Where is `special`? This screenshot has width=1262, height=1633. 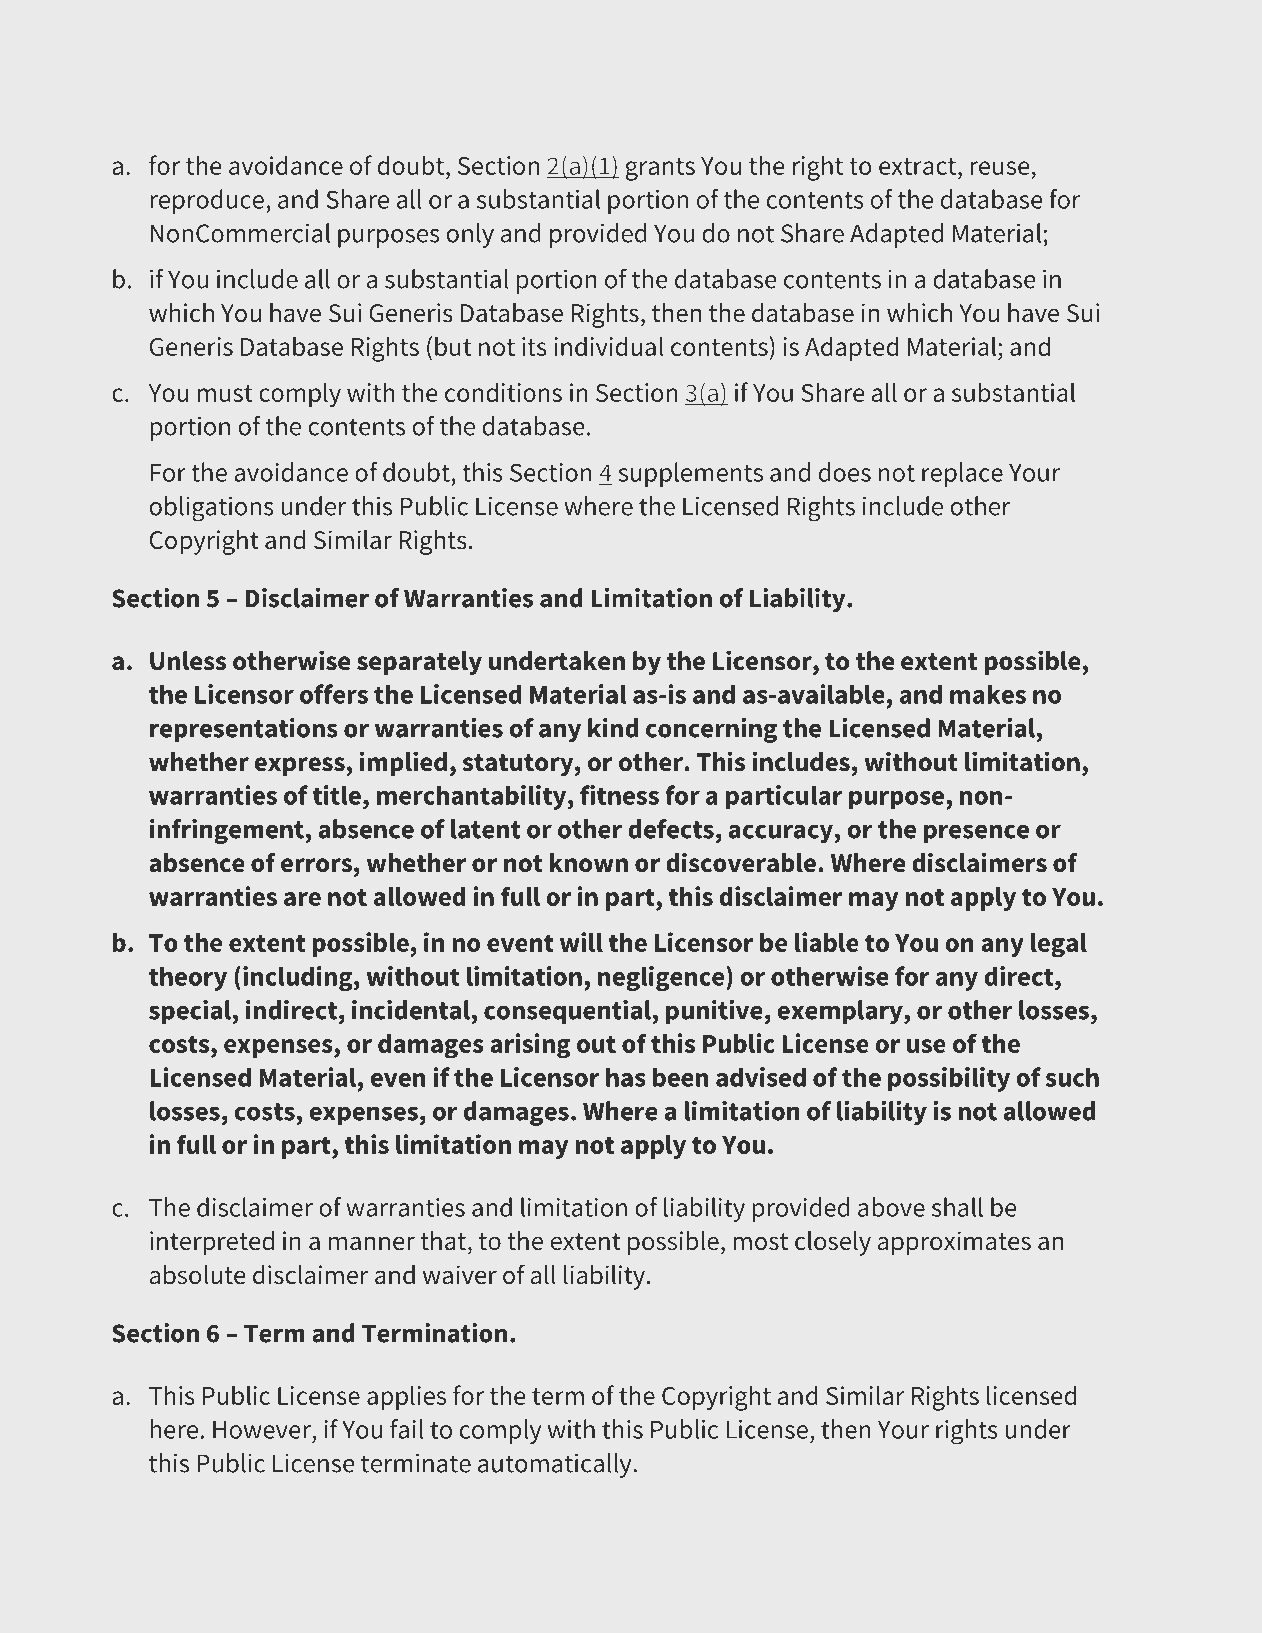
special is located at coordinates (191, 1012).
